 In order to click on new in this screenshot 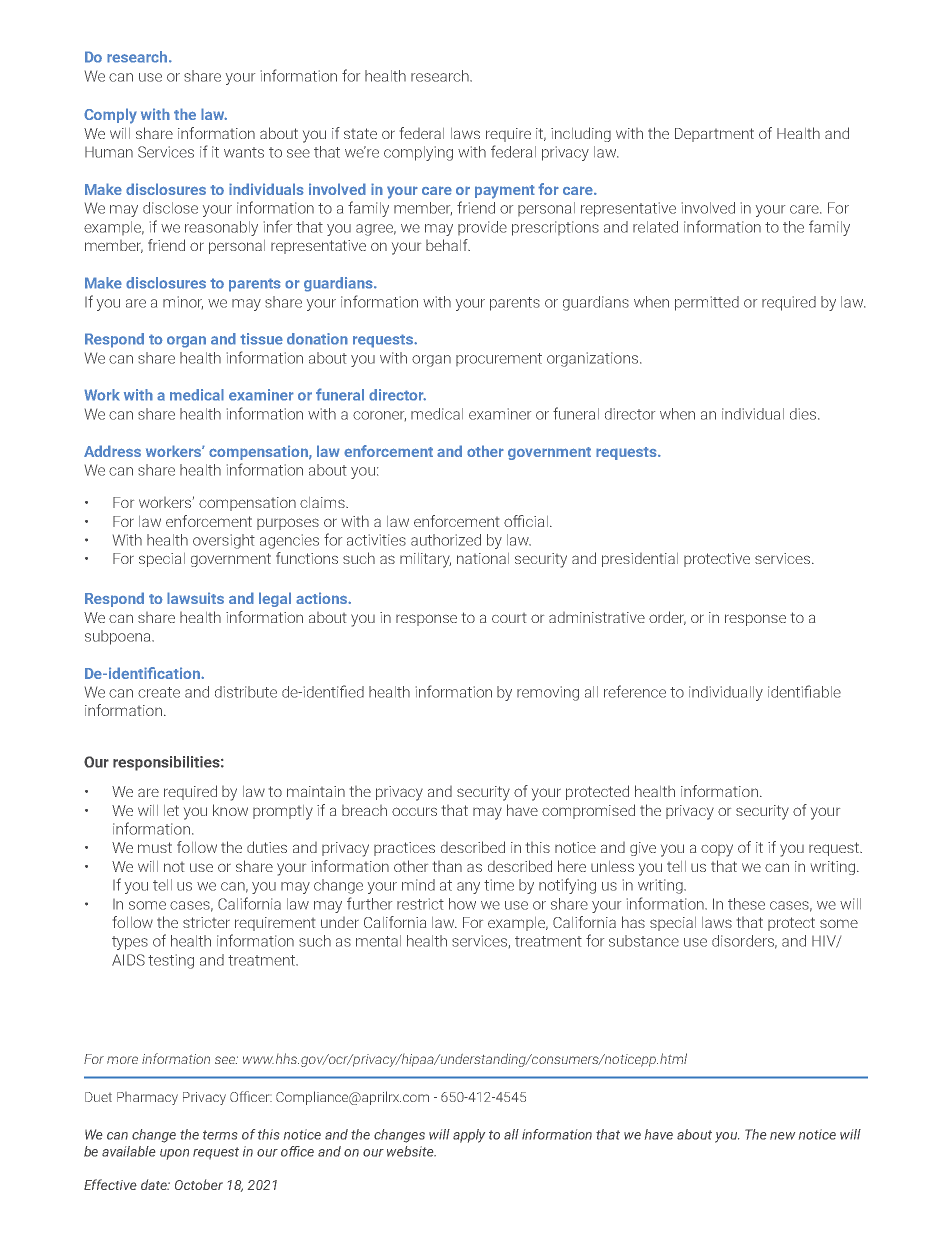, I will do `click(782, 1136)`.
